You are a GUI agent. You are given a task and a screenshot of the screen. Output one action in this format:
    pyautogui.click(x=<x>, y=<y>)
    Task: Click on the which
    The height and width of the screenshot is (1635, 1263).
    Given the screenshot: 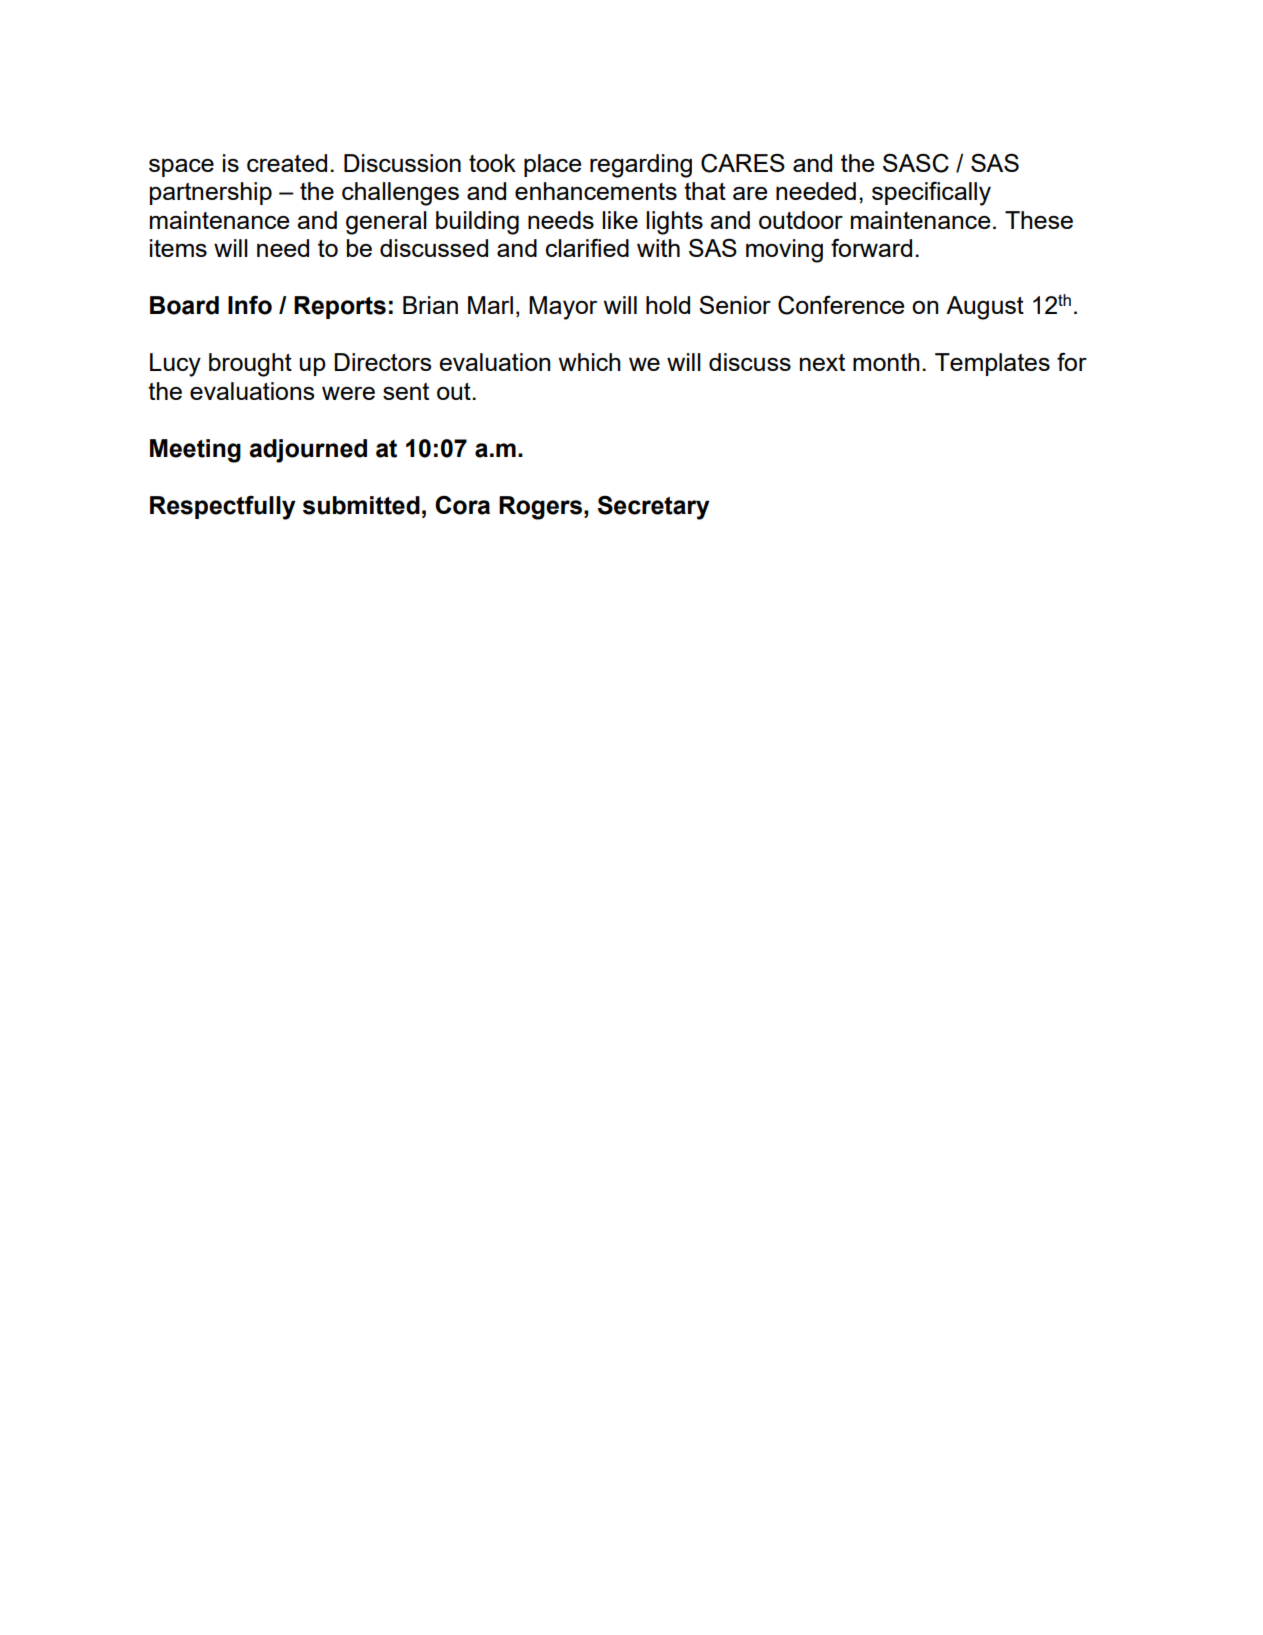 What is the action you would take?
    pyautogui.click(x=590, y=362)
